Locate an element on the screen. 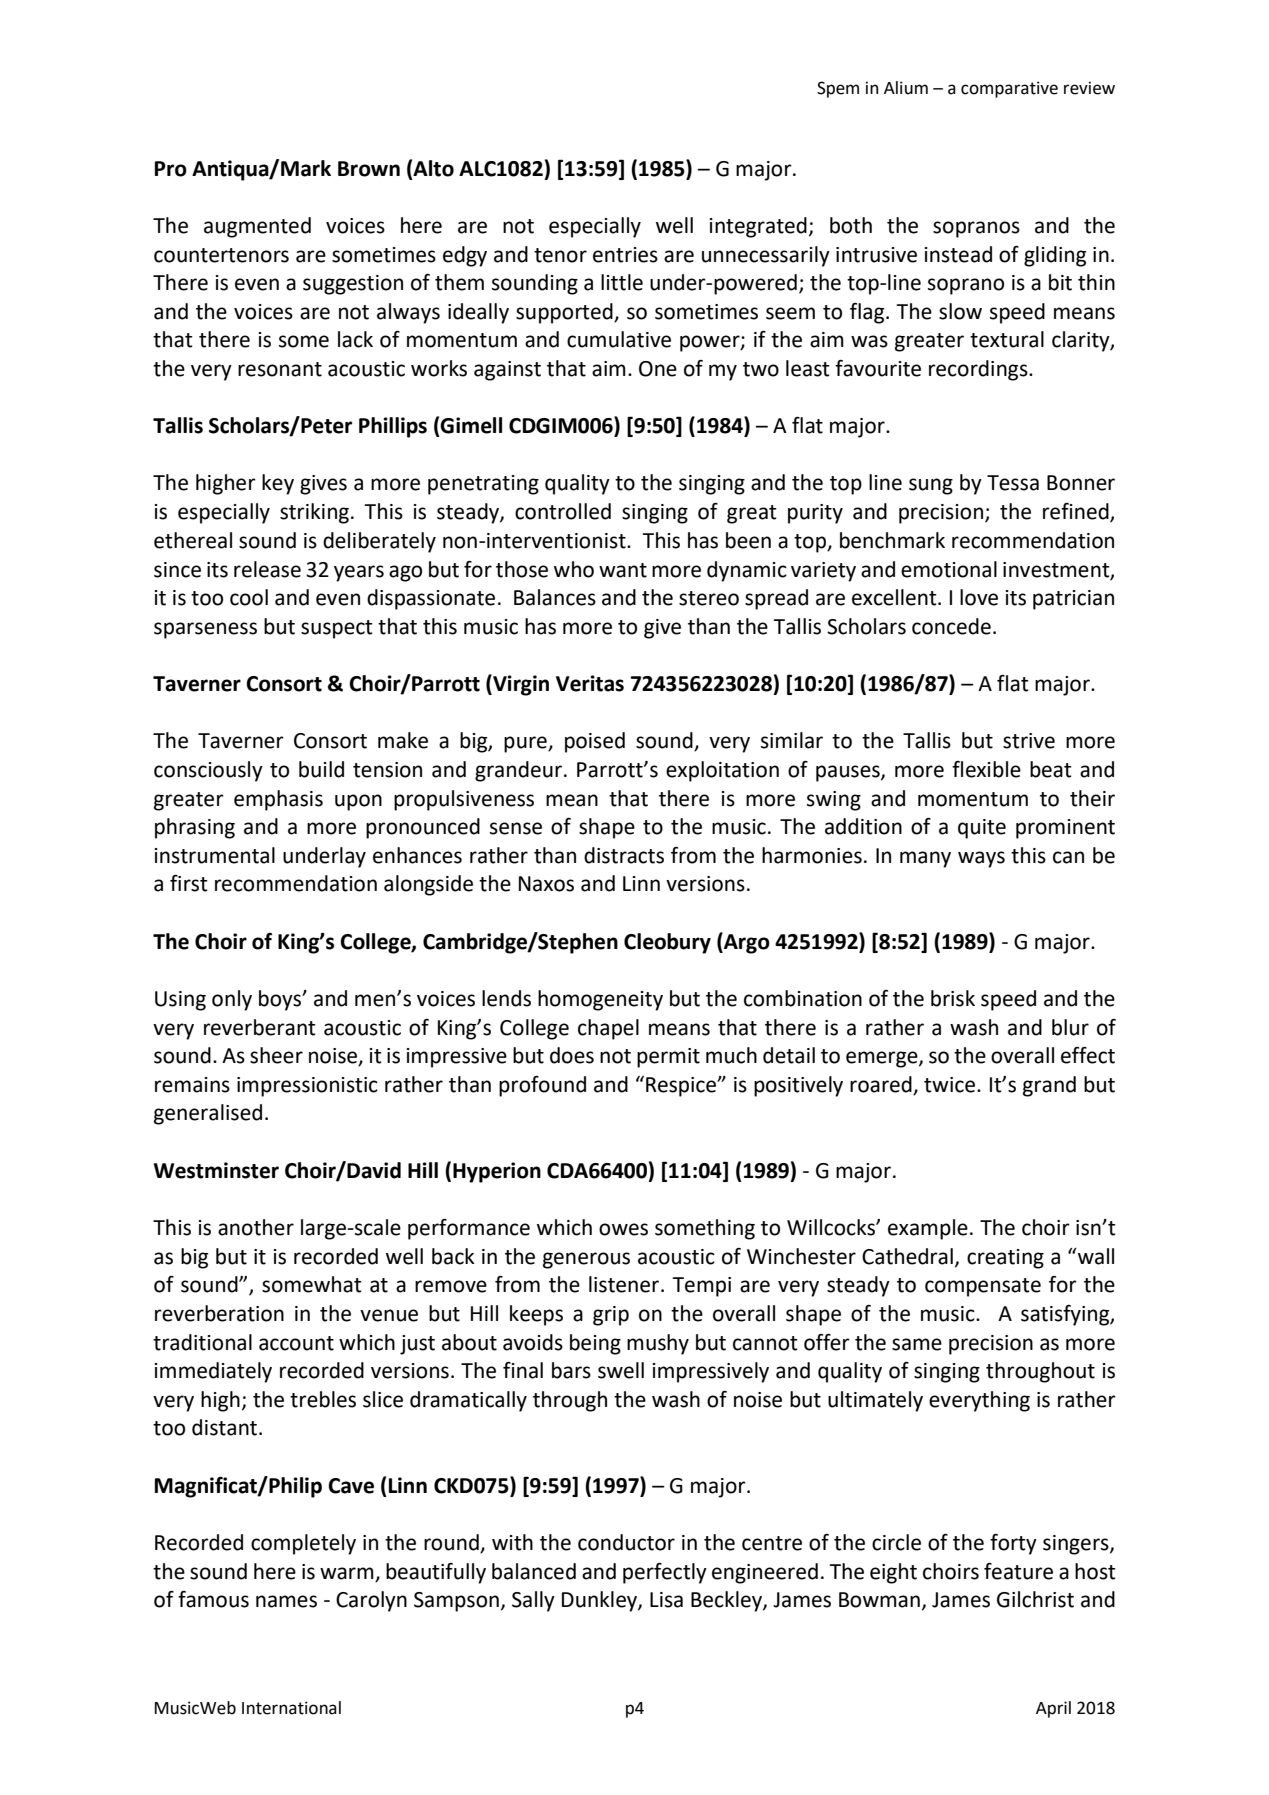 The image size is (1269, 1795). Lisa is located at coordinates (666, 1600).
